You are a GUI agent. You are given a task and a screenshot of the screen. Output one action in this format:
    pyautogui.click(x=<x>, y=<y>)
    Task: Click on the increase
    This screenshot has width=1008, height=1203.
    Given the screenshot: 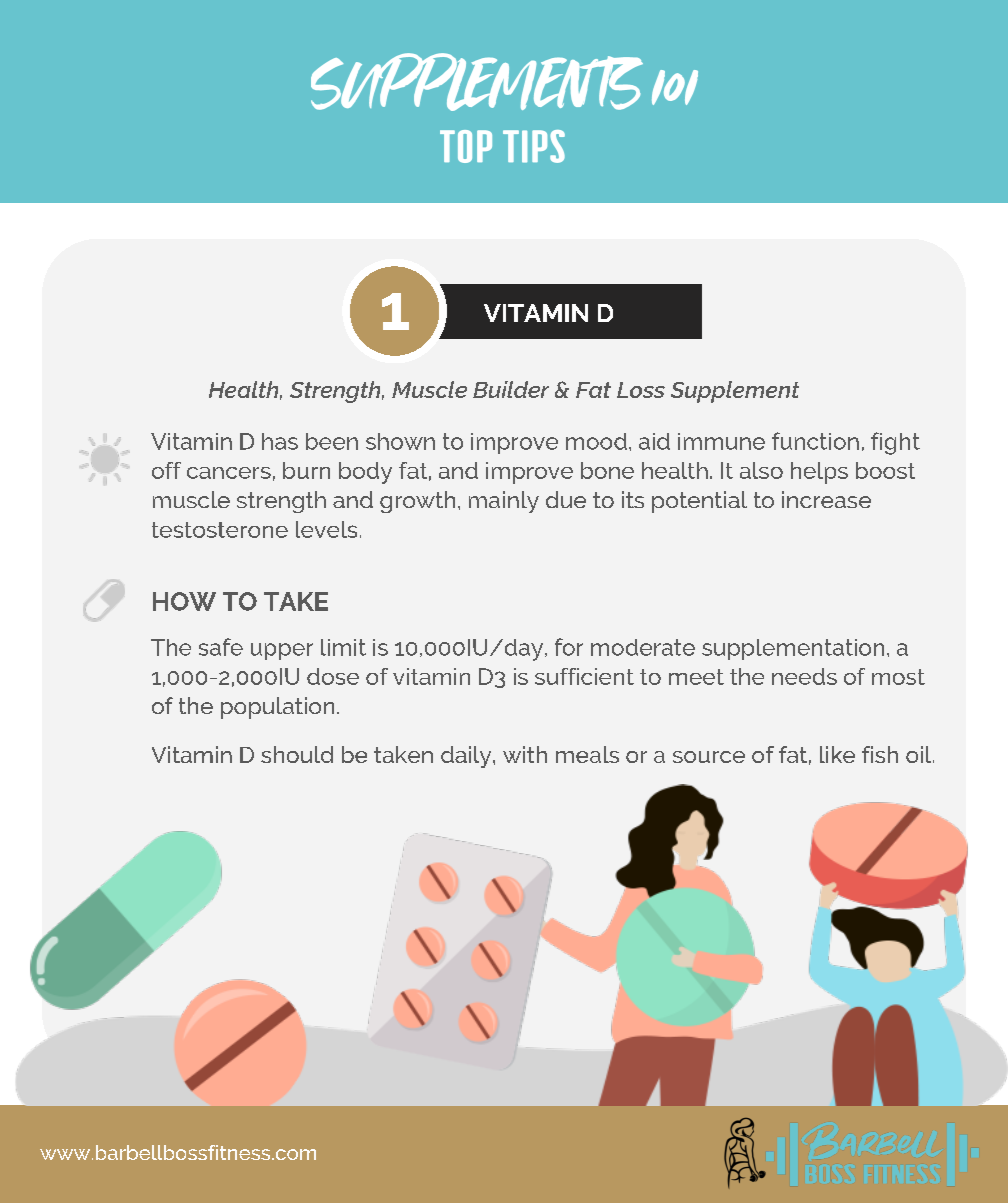 What is the action you would take?
    pyautogui.click(x=826, y=499)
